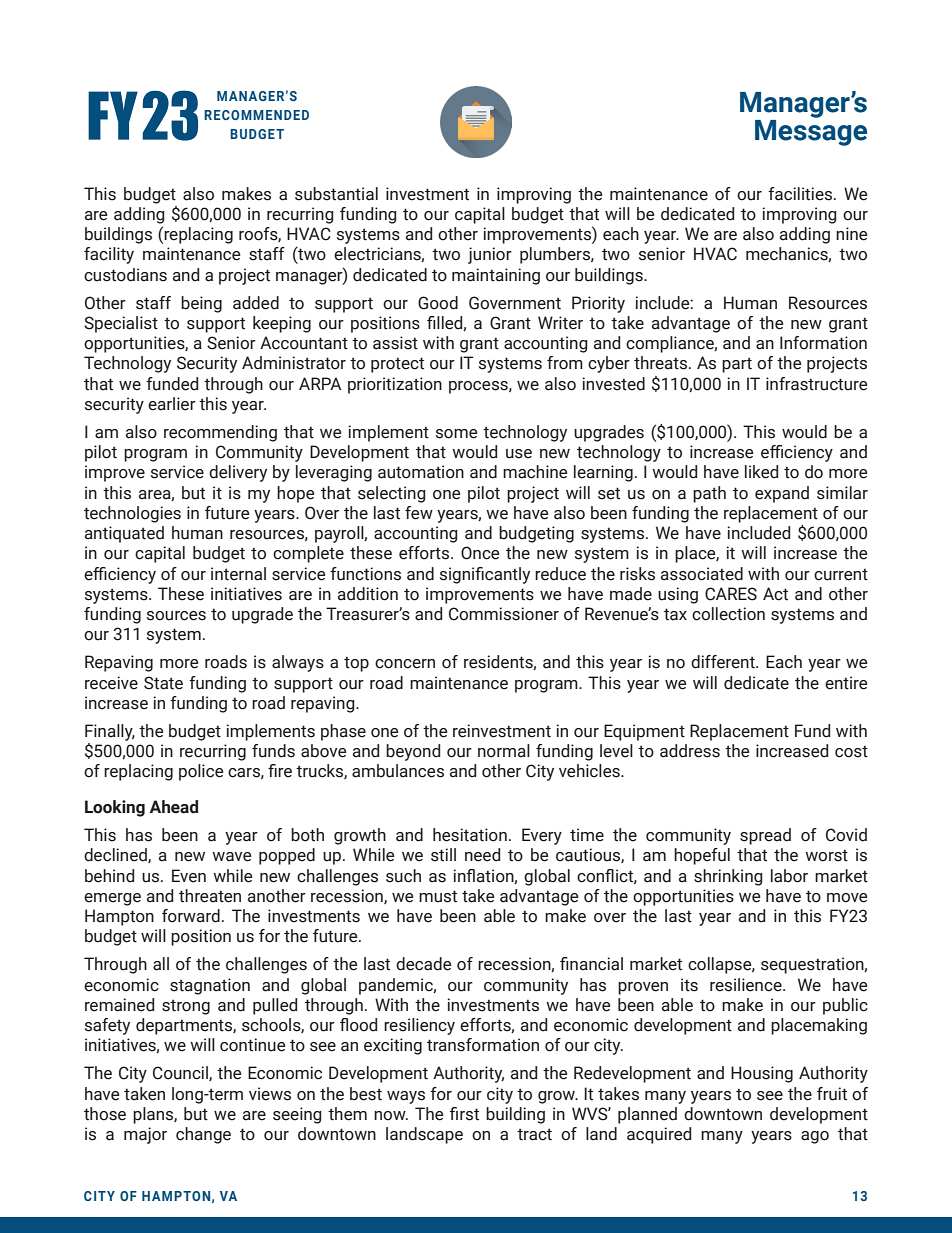  Describe the element at coordinates (504, 614) in the screenshot. I see `Commissioner` at that location.
